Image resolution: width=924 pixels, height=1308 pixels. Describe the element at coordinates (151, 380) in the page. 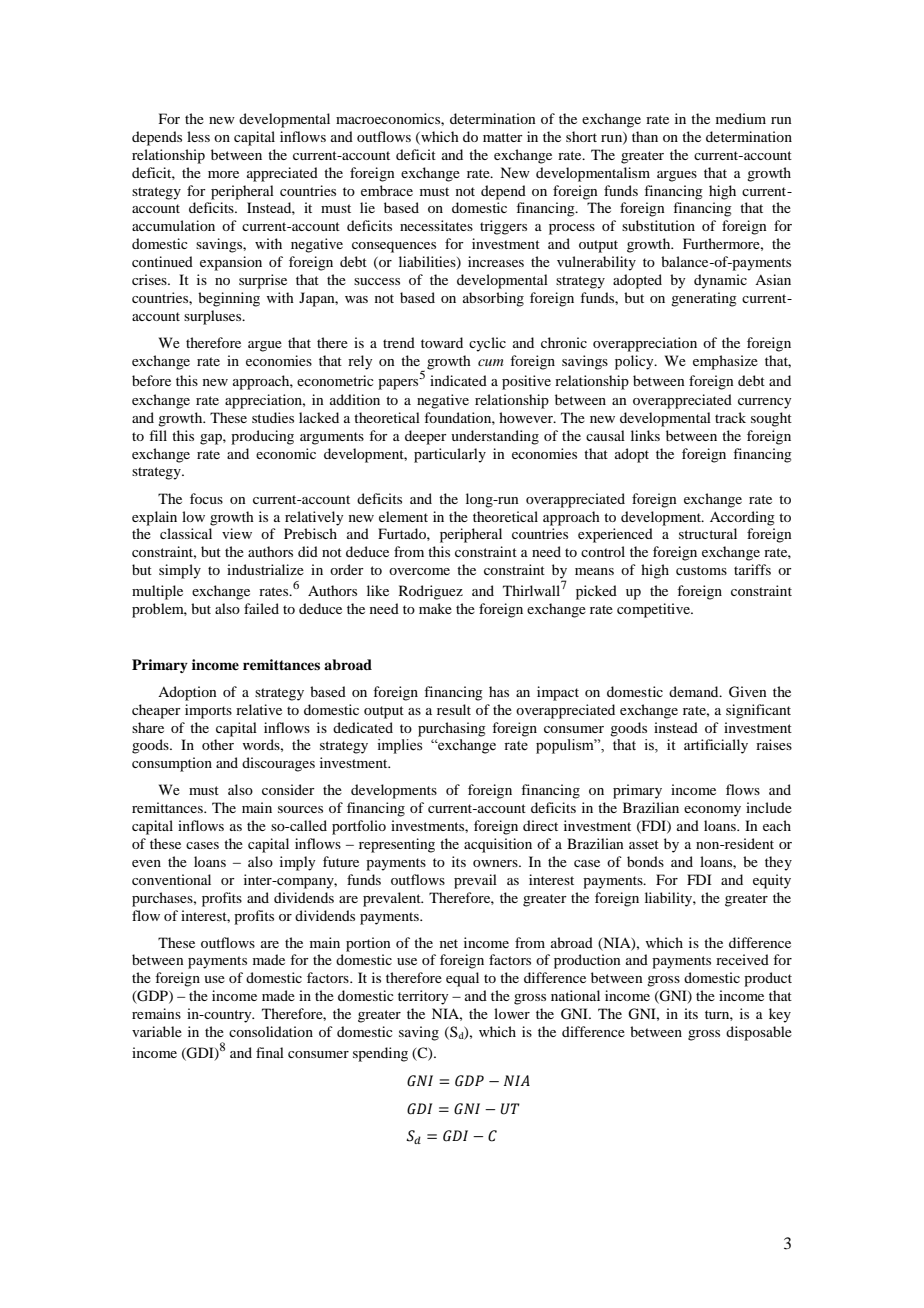

I see `before` at that location.
